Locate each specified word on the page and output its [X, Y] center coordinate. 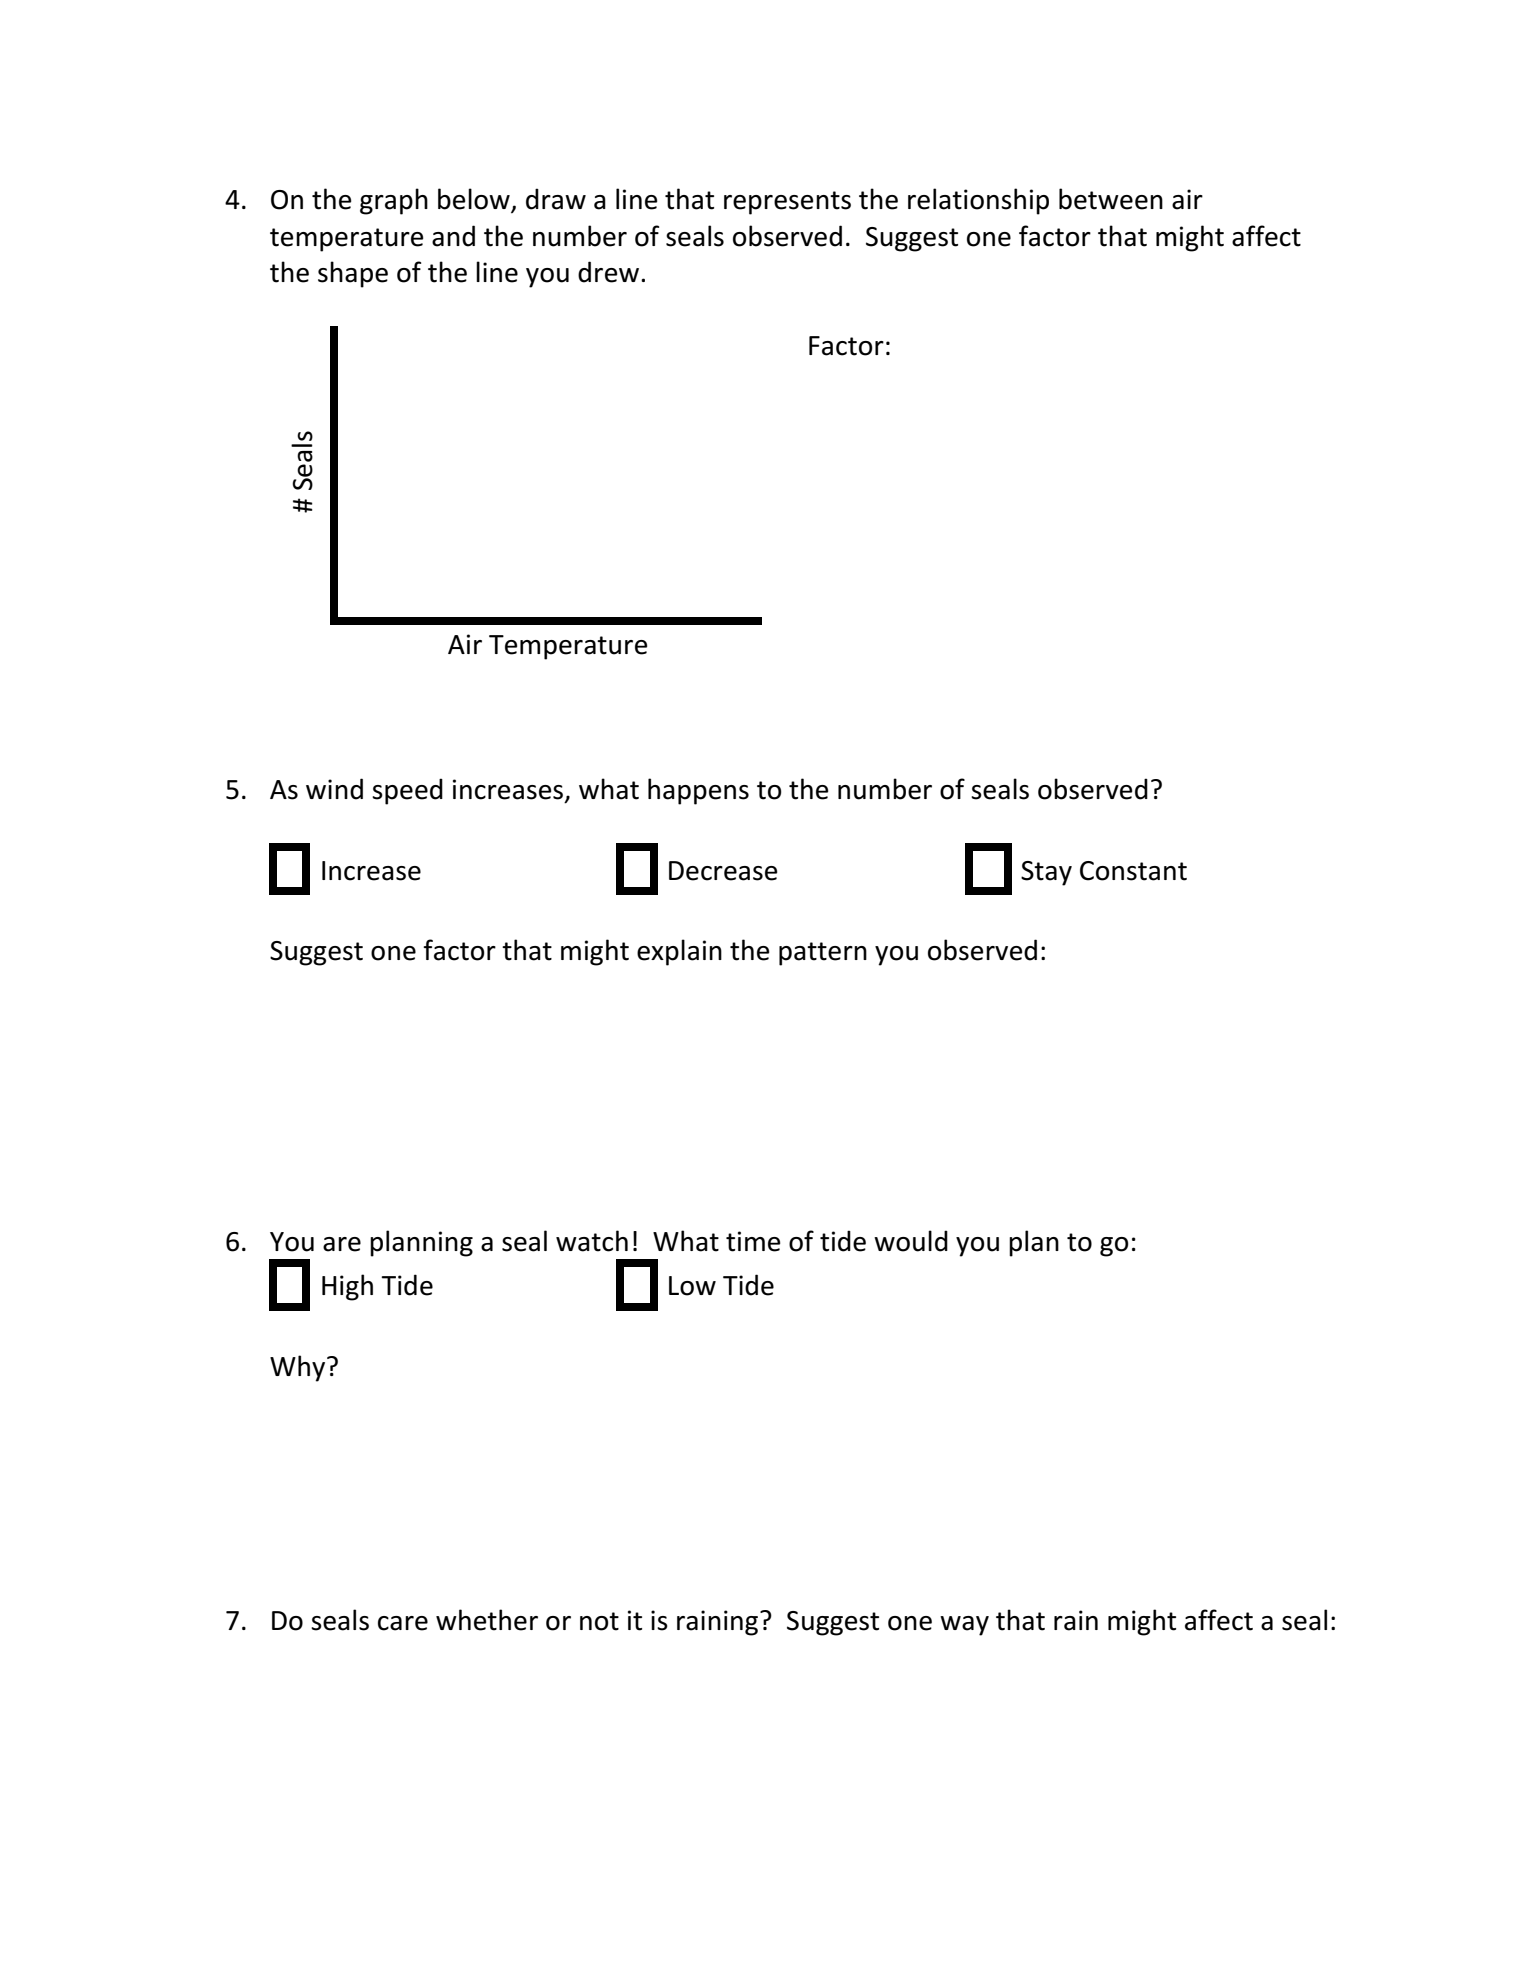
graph [394, 201]
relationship [978, 201]
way [964, 1626]
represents [787, 203]
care [403, 1623]
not [599, 1621]
